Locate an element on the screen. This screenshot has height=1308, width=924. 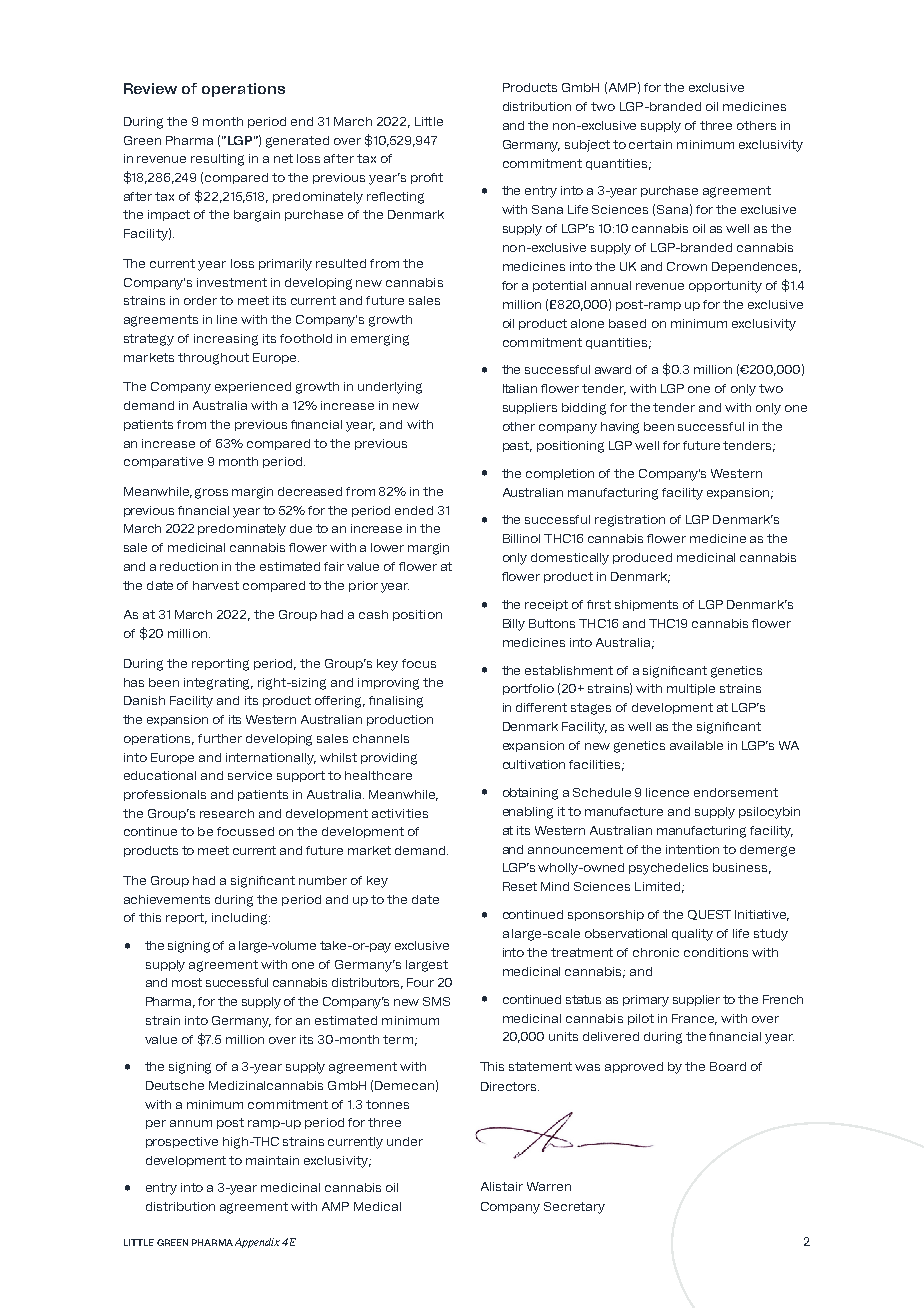
experienced is located at coordinates (253, 387).
